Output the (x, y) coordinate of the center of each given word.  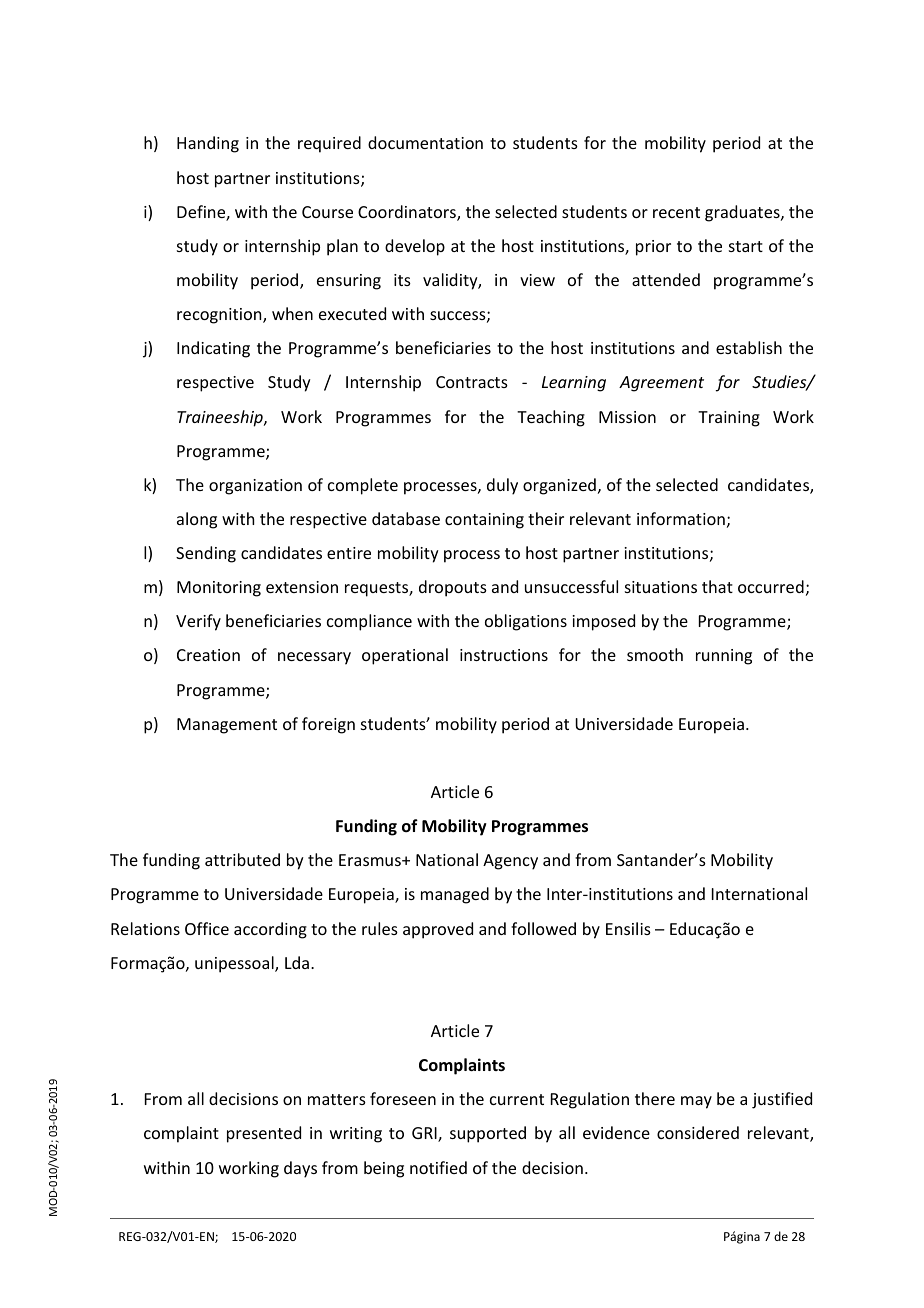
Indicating (213, 349)
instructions (504, 655)
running (724, 657)
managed (455, 895)
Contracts (472, 382)
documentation (425, 142)
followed (543, 928)
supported (488, 1134)
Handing (208, 144)
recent (676, 212)
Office (207, 928)
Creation (208, 655)
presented (264, 1134)
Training (729, 419)
